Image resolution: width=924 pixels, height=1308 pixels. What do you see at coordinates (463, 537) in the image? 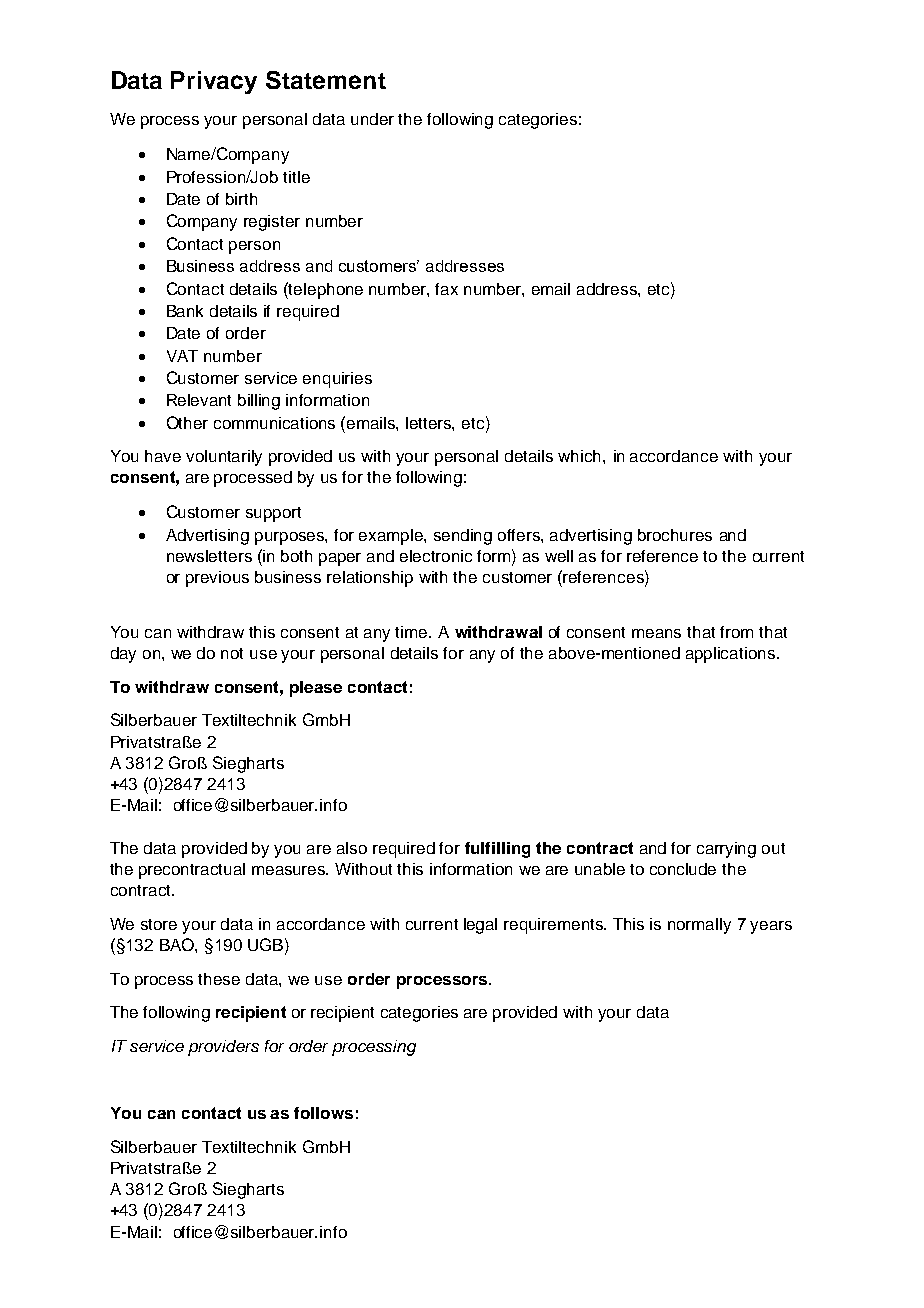
I see `sending` at bounding box center [463, 537].
